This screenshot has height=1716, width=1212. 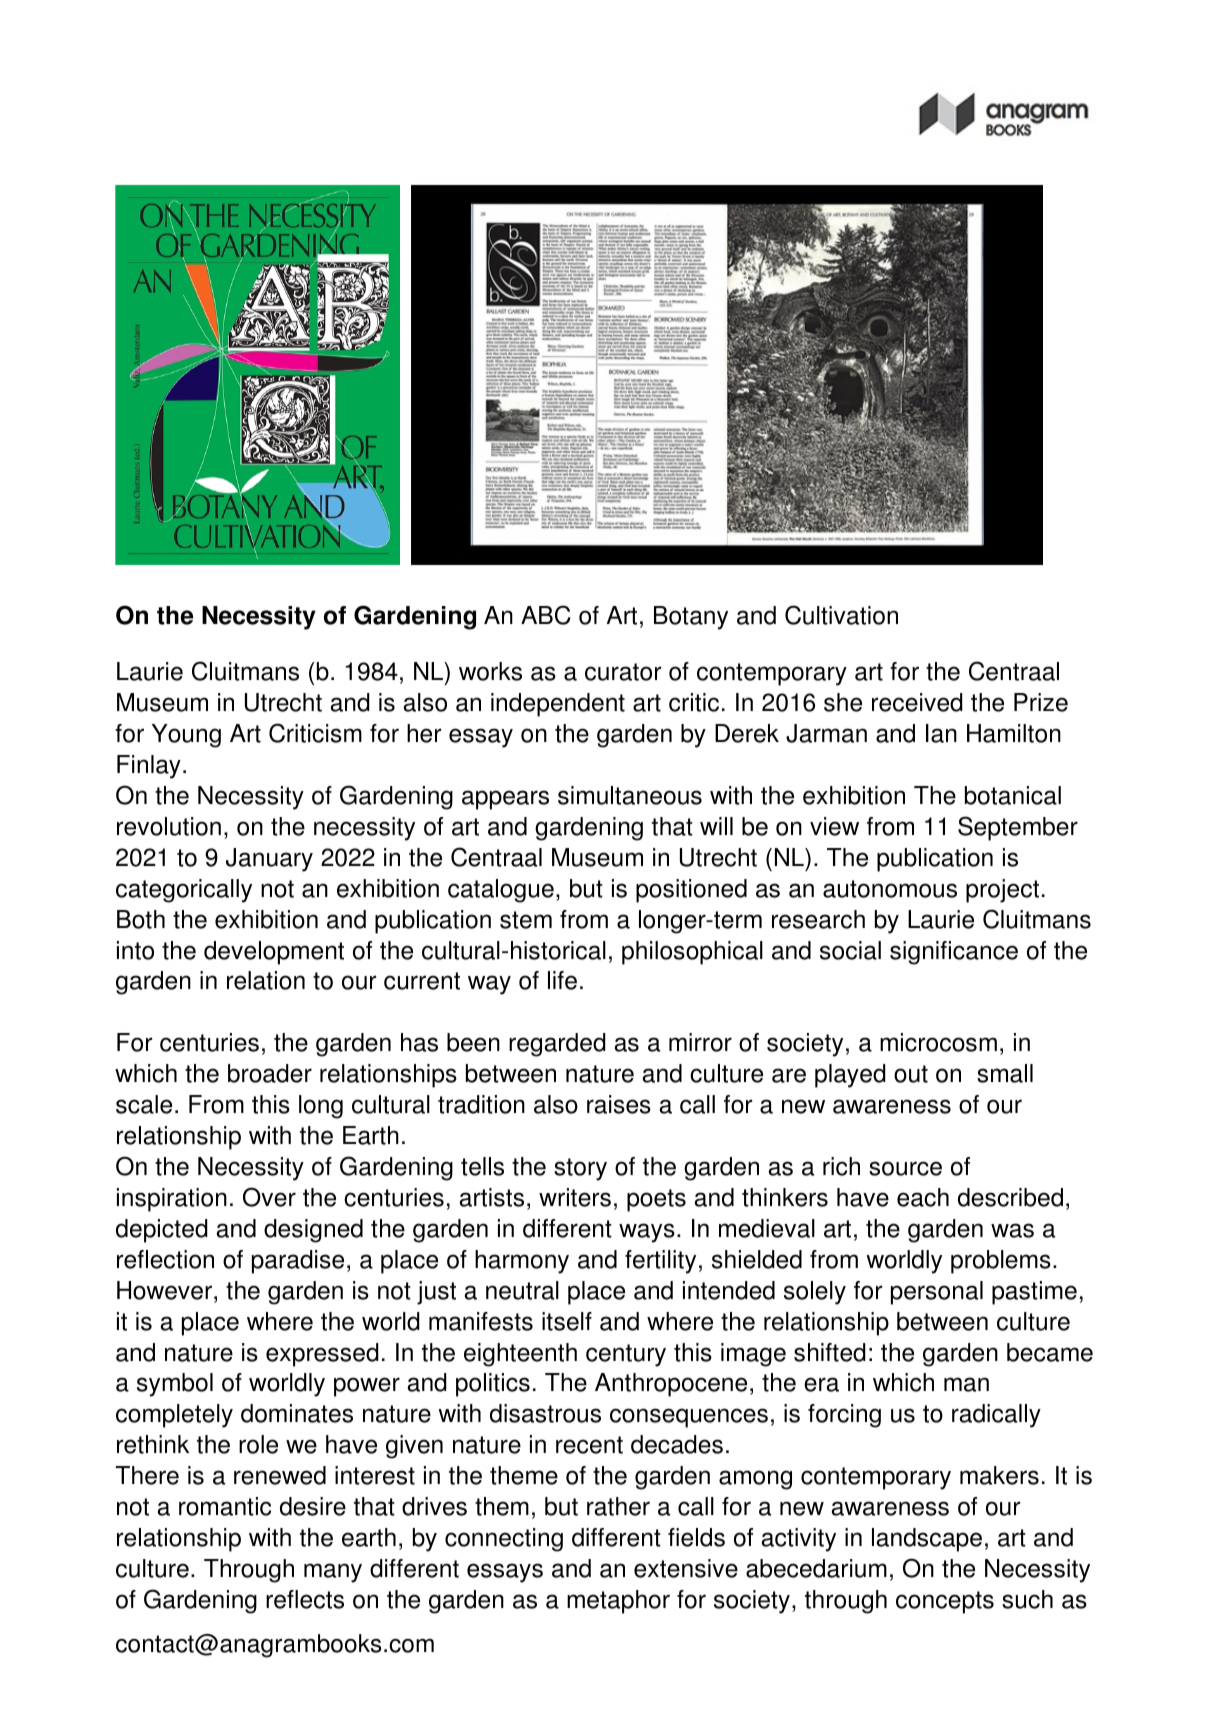 What do you see at coordinates (618, 1602) in the screenshot?
I see `metaphor` at bounding box center [618, 1602].
